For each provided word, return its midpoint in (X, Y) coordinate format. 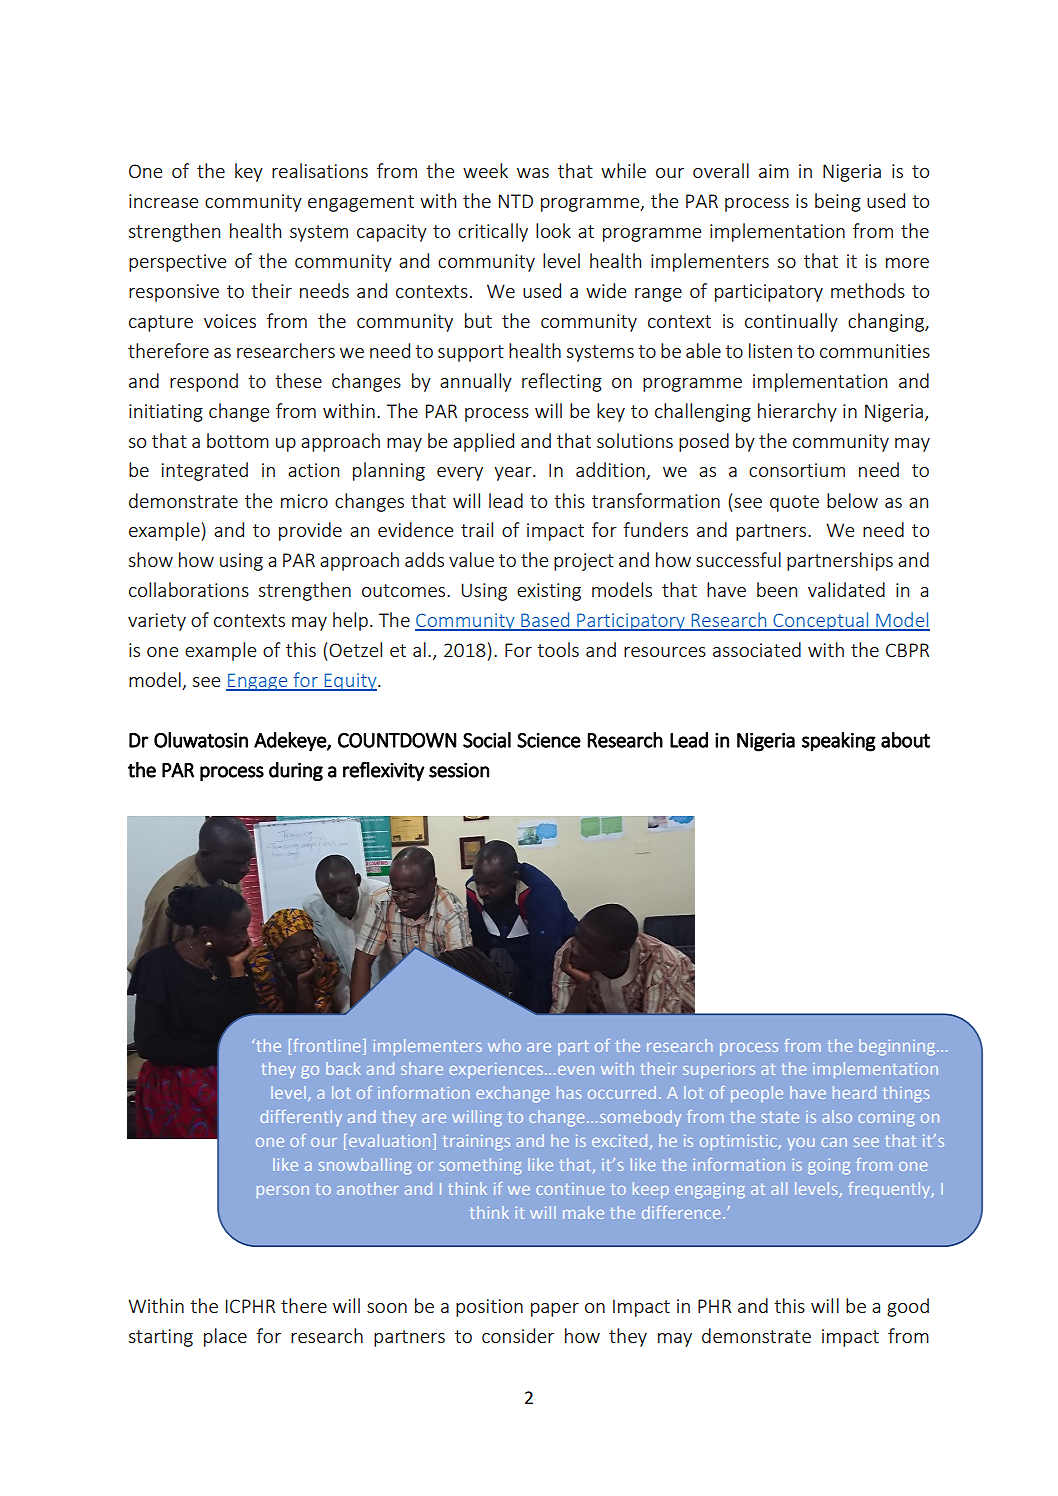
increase (163, 201)
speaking (839, 742)
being (838, 202)
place (225, 1337)
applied (483, 442)
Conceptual (821, 621)
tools (558, 649)
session (459, 770)
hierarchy (797, 412)
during (296, 771)
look (553, 230)
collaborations (189, 589)
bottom (238, 440)
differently (301, 1118)
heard (854, 1092)
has (569, 1092)
